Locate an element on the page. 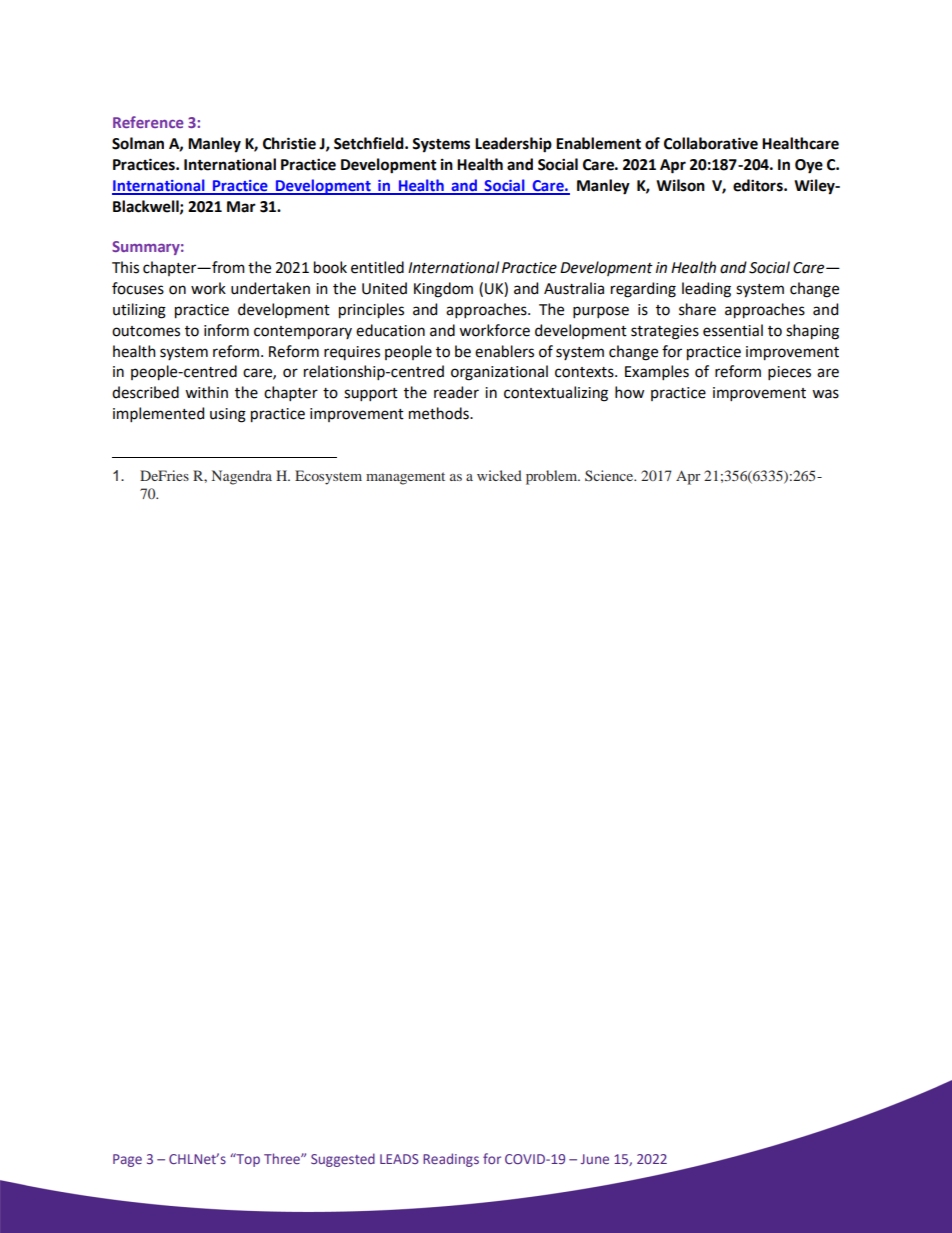  Science is located at coordinates (610, 475).
